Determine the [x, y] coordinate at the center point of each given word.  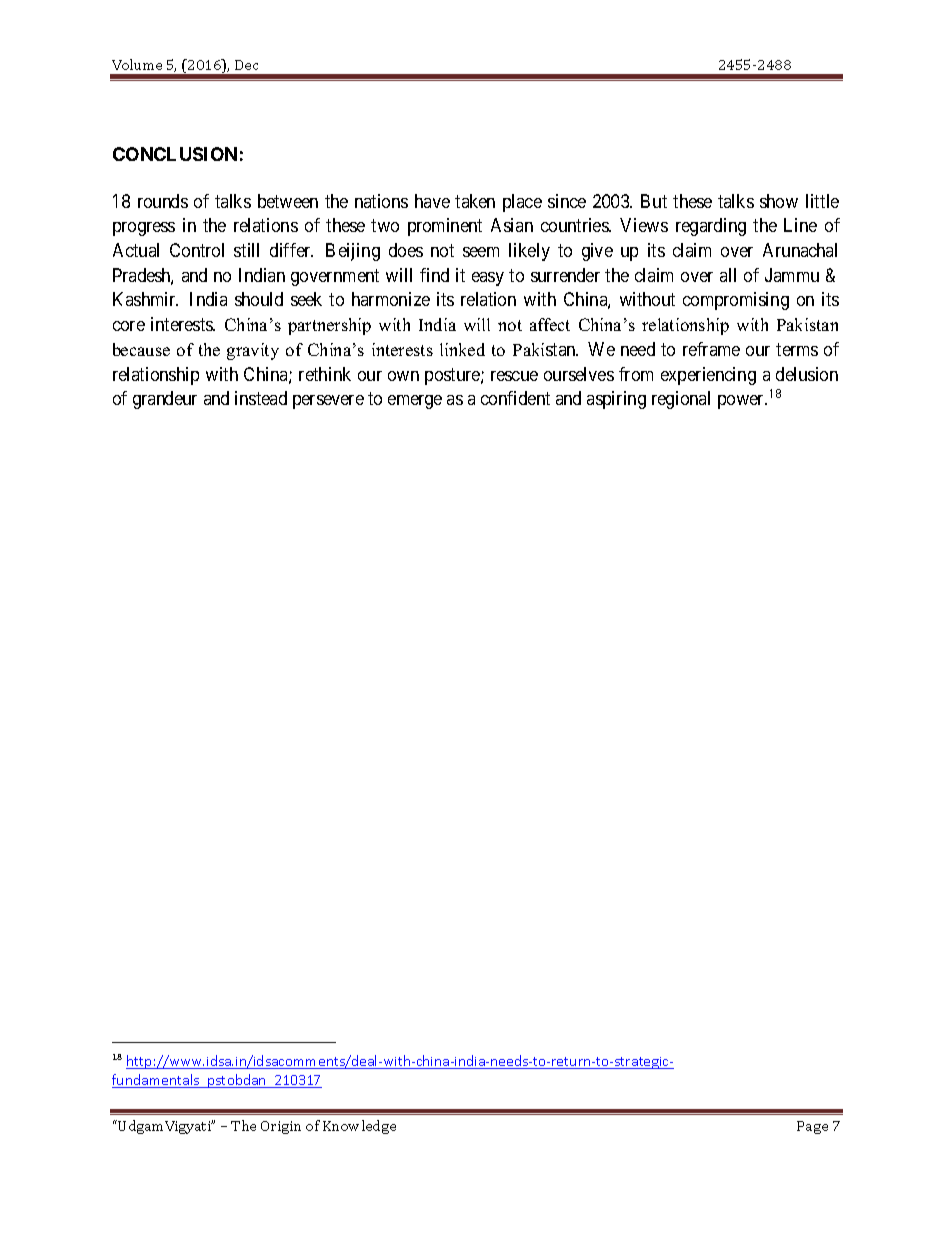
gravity [253, 351]
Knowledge [359, 1127]
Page [812, 1127]
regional [681, 400]
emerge [415, 402]
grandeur [165, 400]
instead [261, 398]
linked [462, 349]
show [779, 201]
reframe [711, 349]
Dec [246, 65]
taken [475, 201]
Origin [281, 1127]
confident [515, 398]
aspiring [616, 400]
